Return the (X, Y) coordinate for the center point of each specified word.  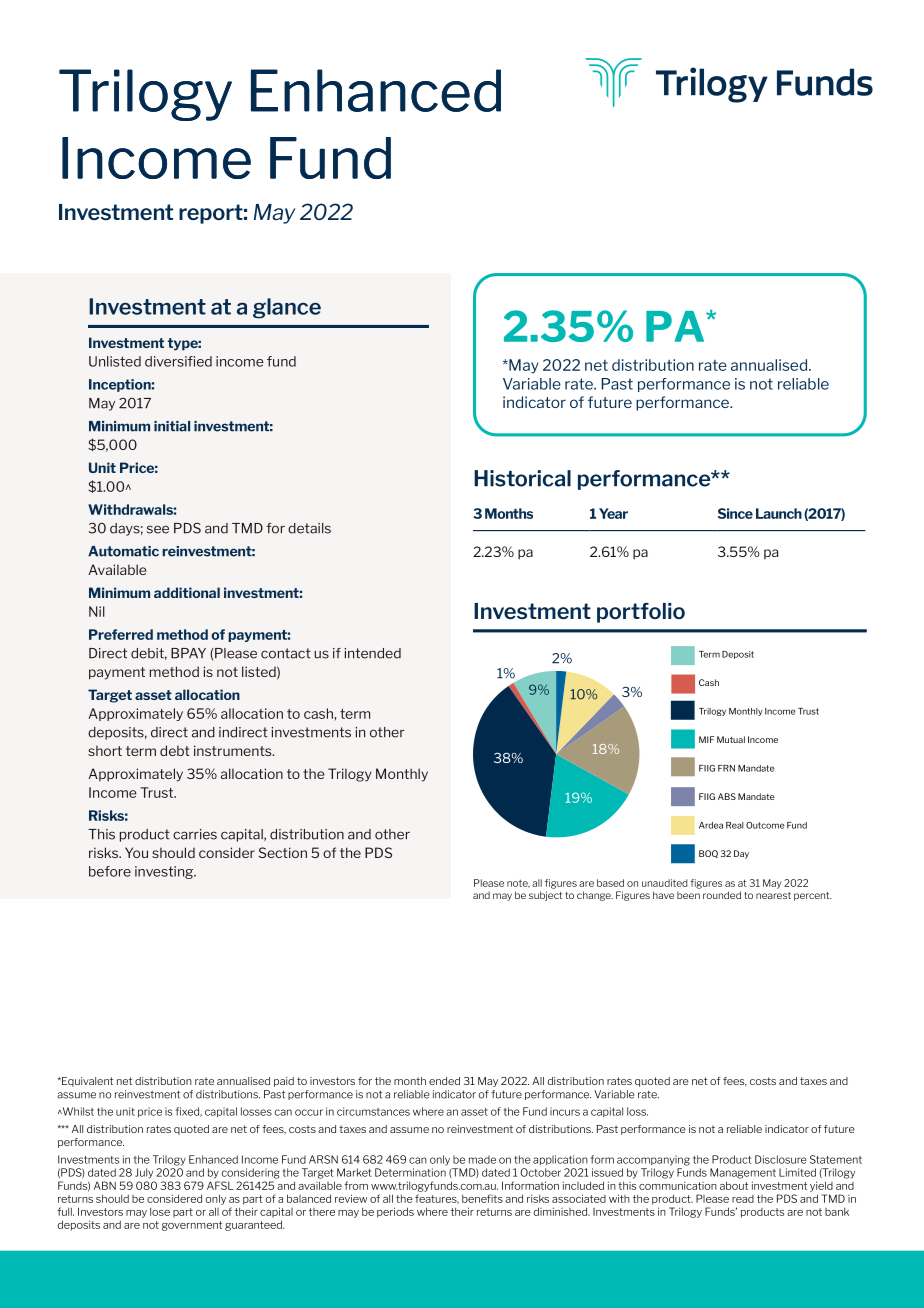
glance (287, 308)
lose (160, 1212)
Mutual (731, 739)
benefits (482, 1198)
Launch (779, 513)
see (158, 529)
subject (546, 896)
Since (735, 513)
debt (175, 750)
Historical (522, 478)
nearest (773, 895)
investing (165, 872)
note (518, 883)
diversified (178, 361)
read (743, 1199)
